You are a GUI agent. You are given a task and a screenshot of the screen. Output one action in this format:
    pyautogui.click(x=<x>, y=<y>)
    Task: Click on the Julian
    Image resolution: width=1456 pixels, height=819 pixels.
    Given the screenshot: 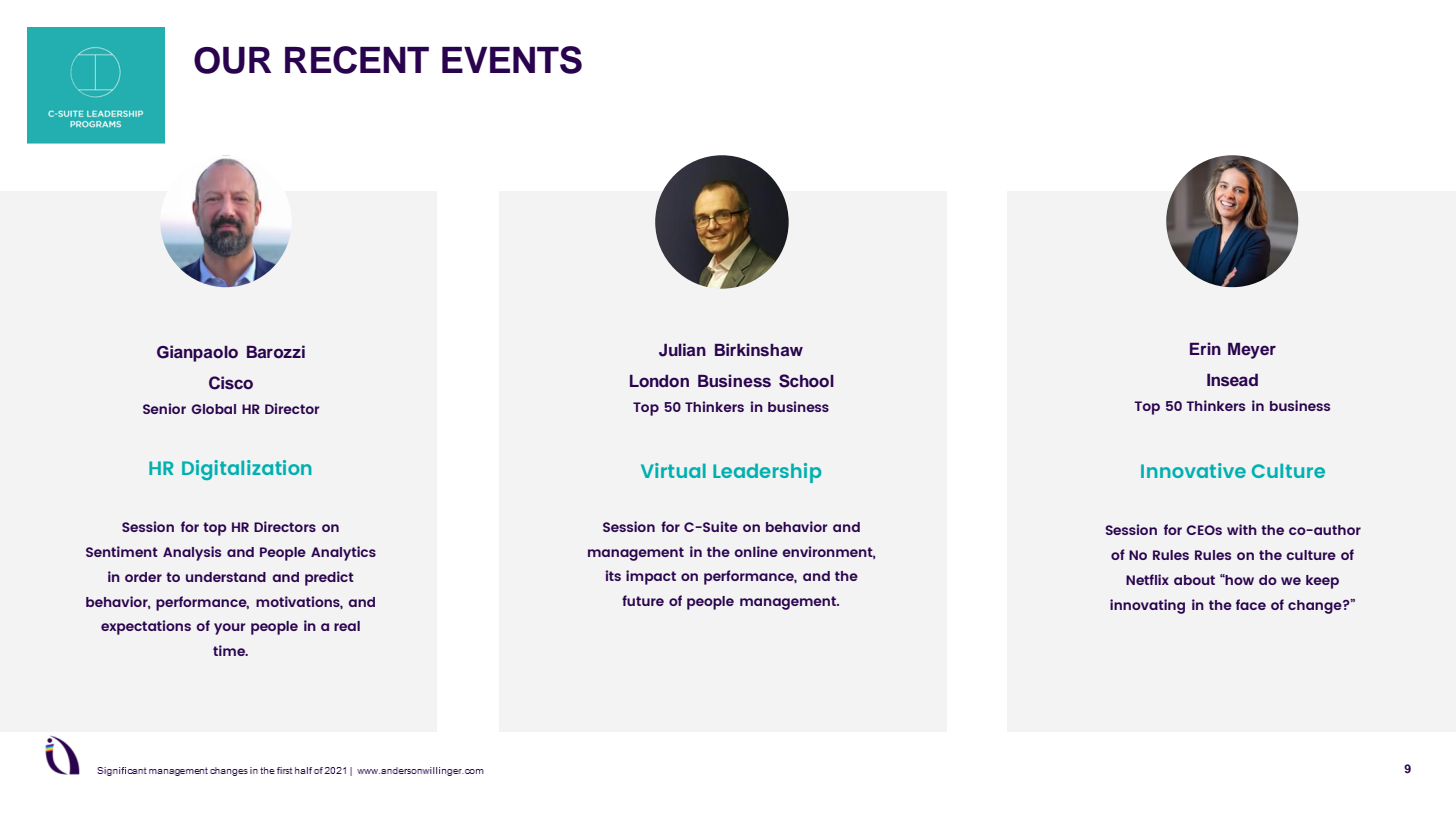 What is the action you would take?
    pyautogui.click(x=682, y=350)
